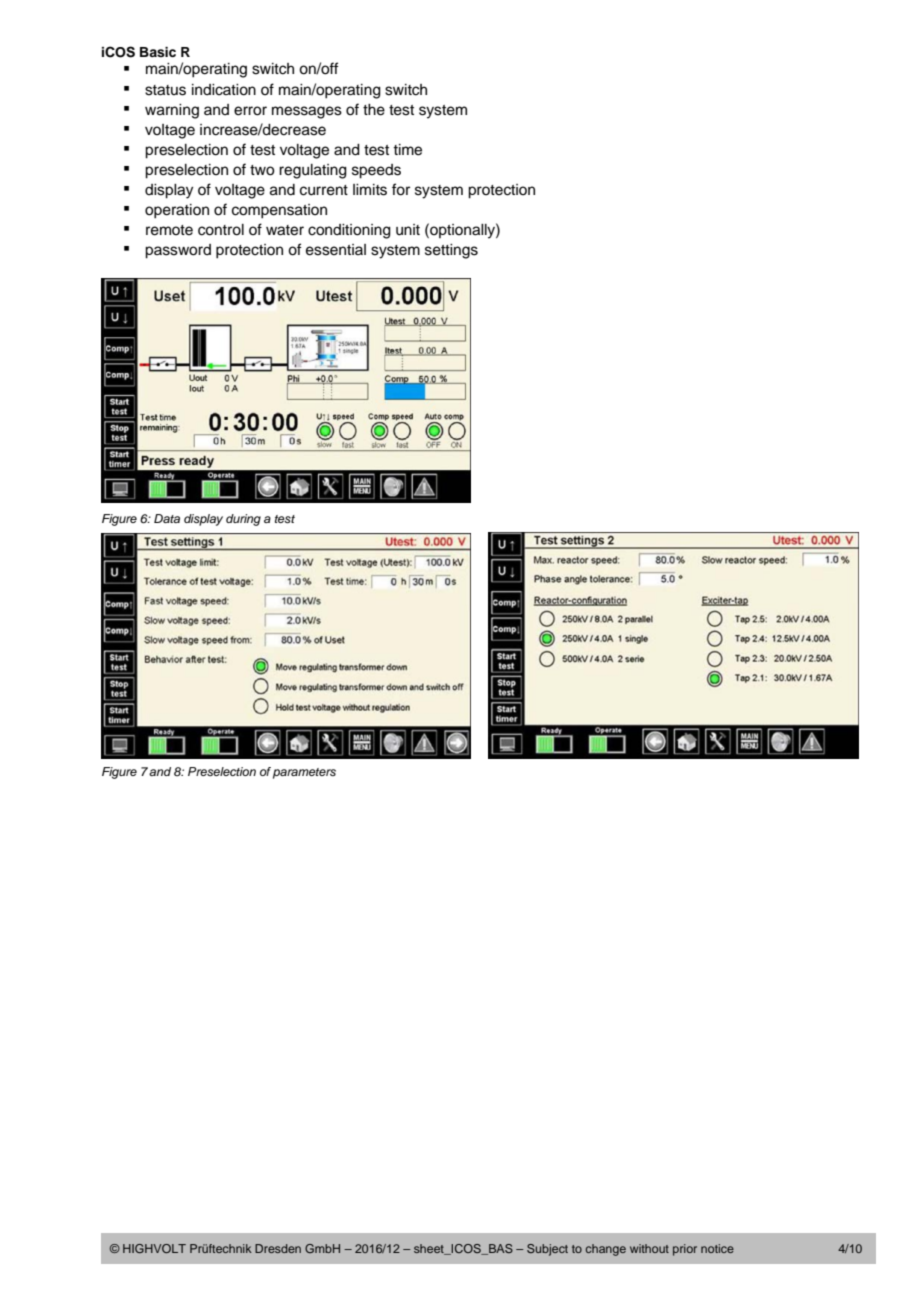 The width and height of the screenshot is (924, 1308). What do you see at coordinates (224, 90) in the screenshot?
I see `indication` at bounding box center [224, 90].
